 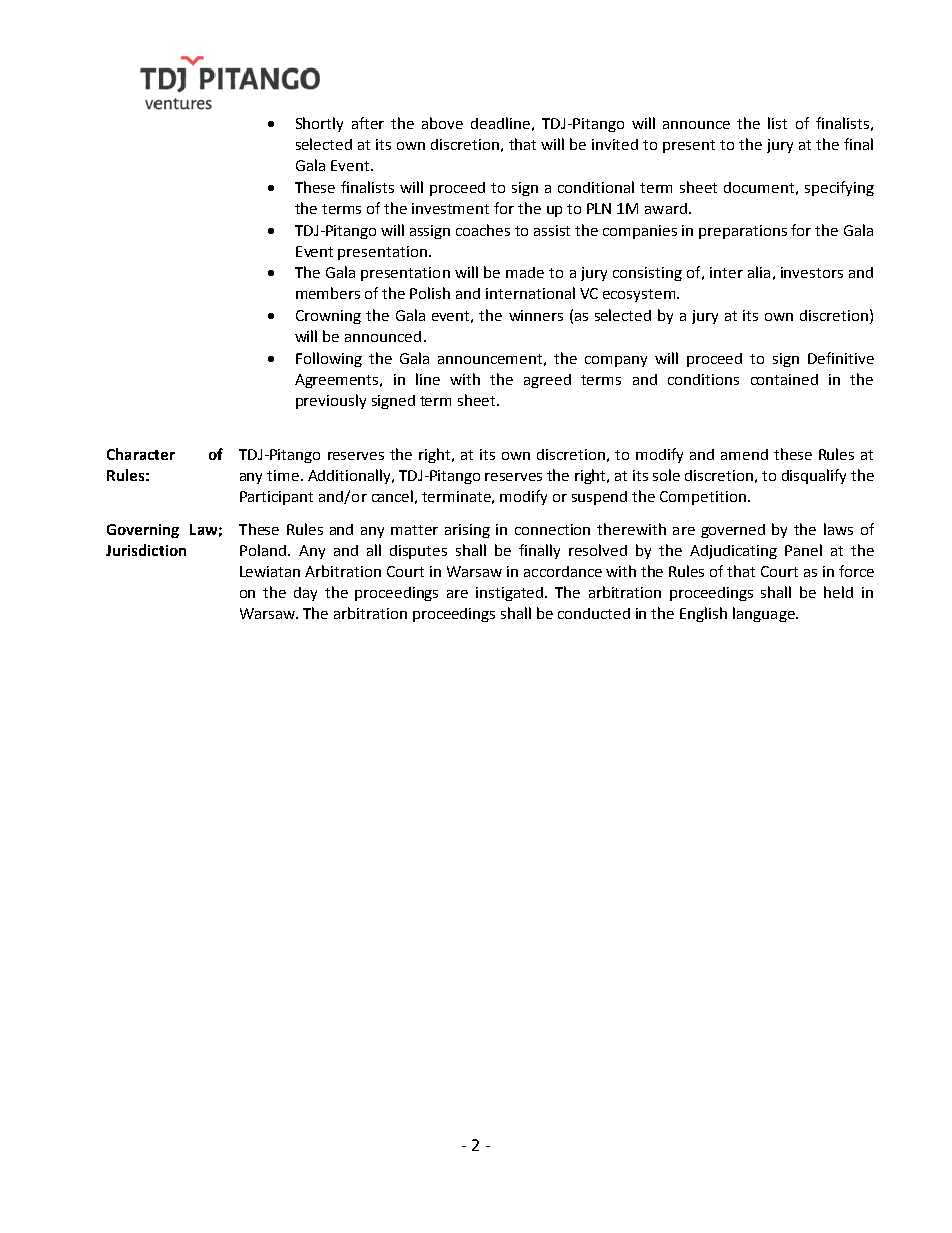 I want to click on Definitive, so click(x=841, y=358).
